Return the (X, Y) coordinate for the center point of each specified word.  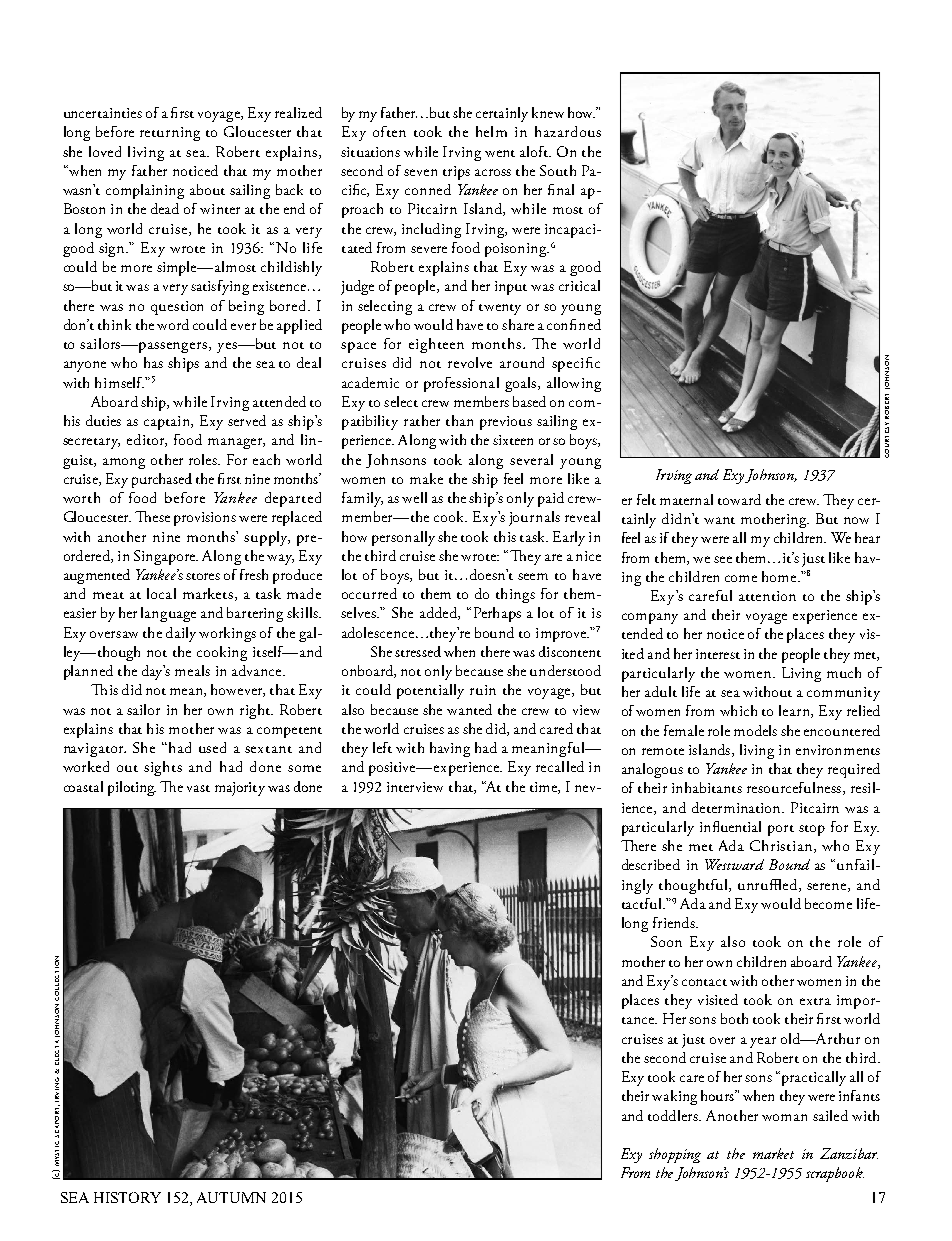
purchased (162, 480)
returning (170, 134)
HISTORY (127, 1197)
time (544, 788)
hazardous (568, 131)
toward (739, 499)
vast (198, 788)
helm (491, 131)
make (426, 478)
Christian (782, 846)
